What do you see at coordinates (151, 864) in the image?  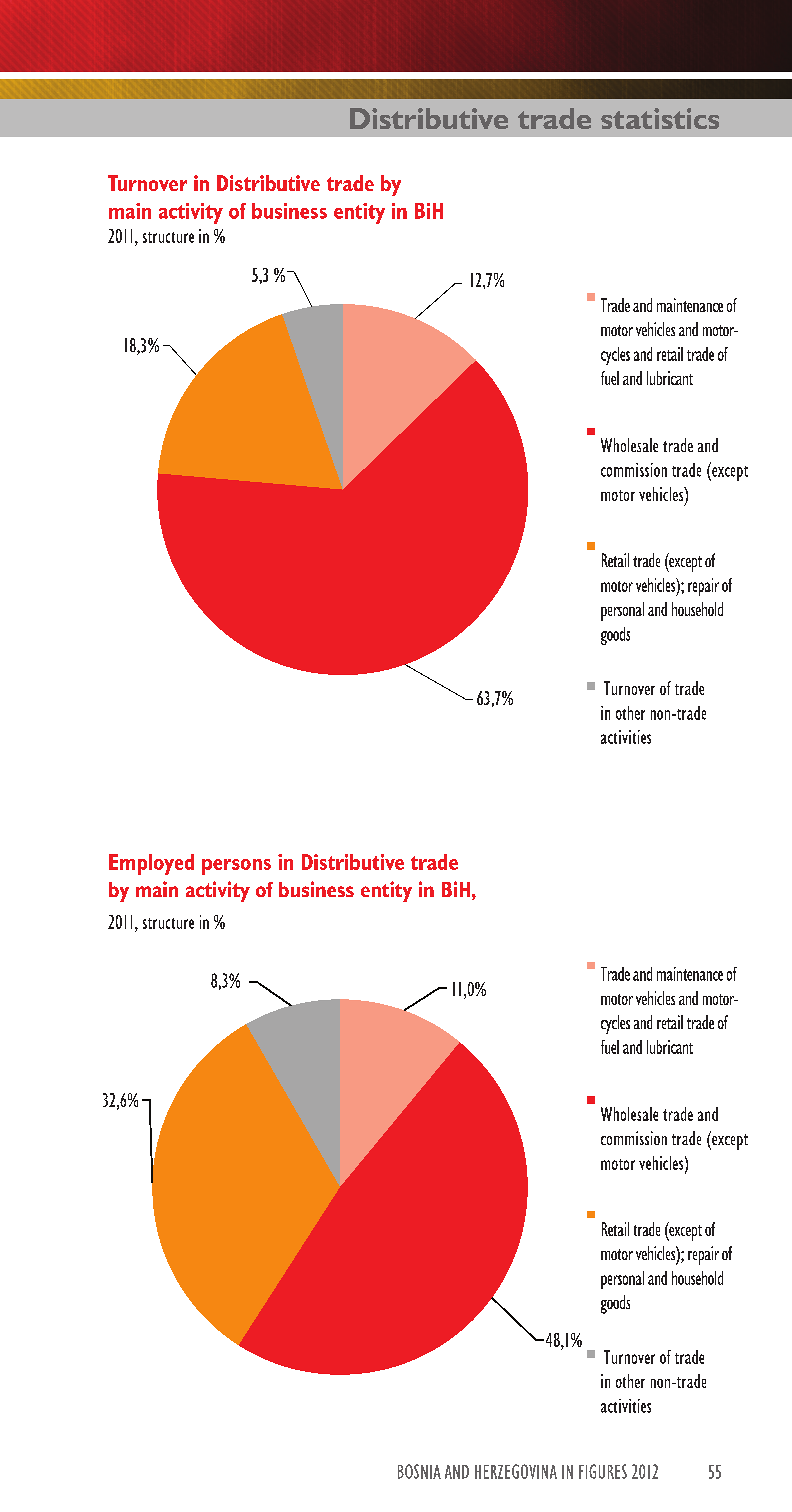 I see `Employed` at bounding box center [151, 864].
